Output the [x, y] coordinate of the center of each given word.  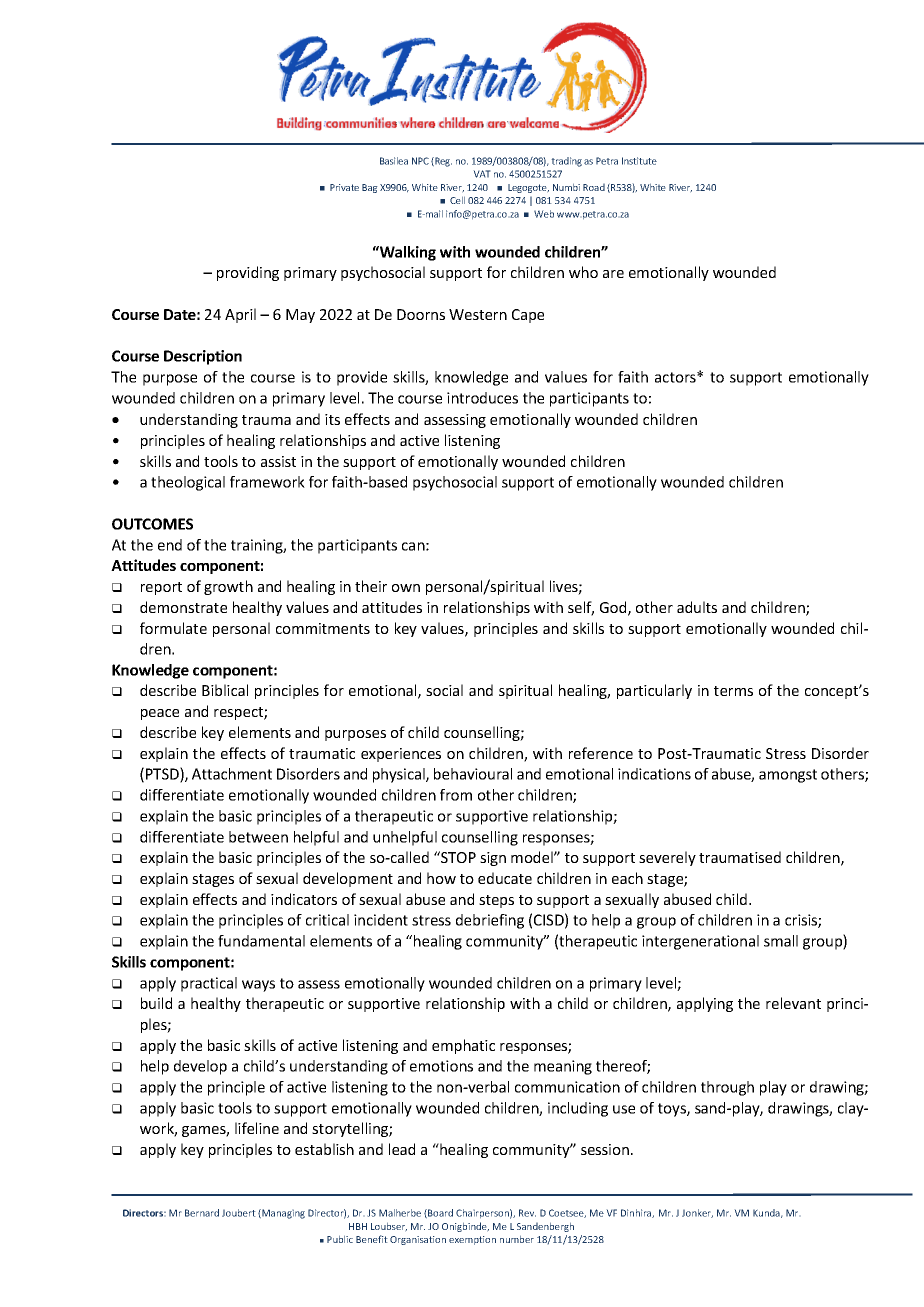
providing [248, 273]
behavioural [473, 774]
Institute [639, 161]
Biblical [225, 690]
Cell [457, 200]
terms [733, 691]
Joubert [239, 1213]
